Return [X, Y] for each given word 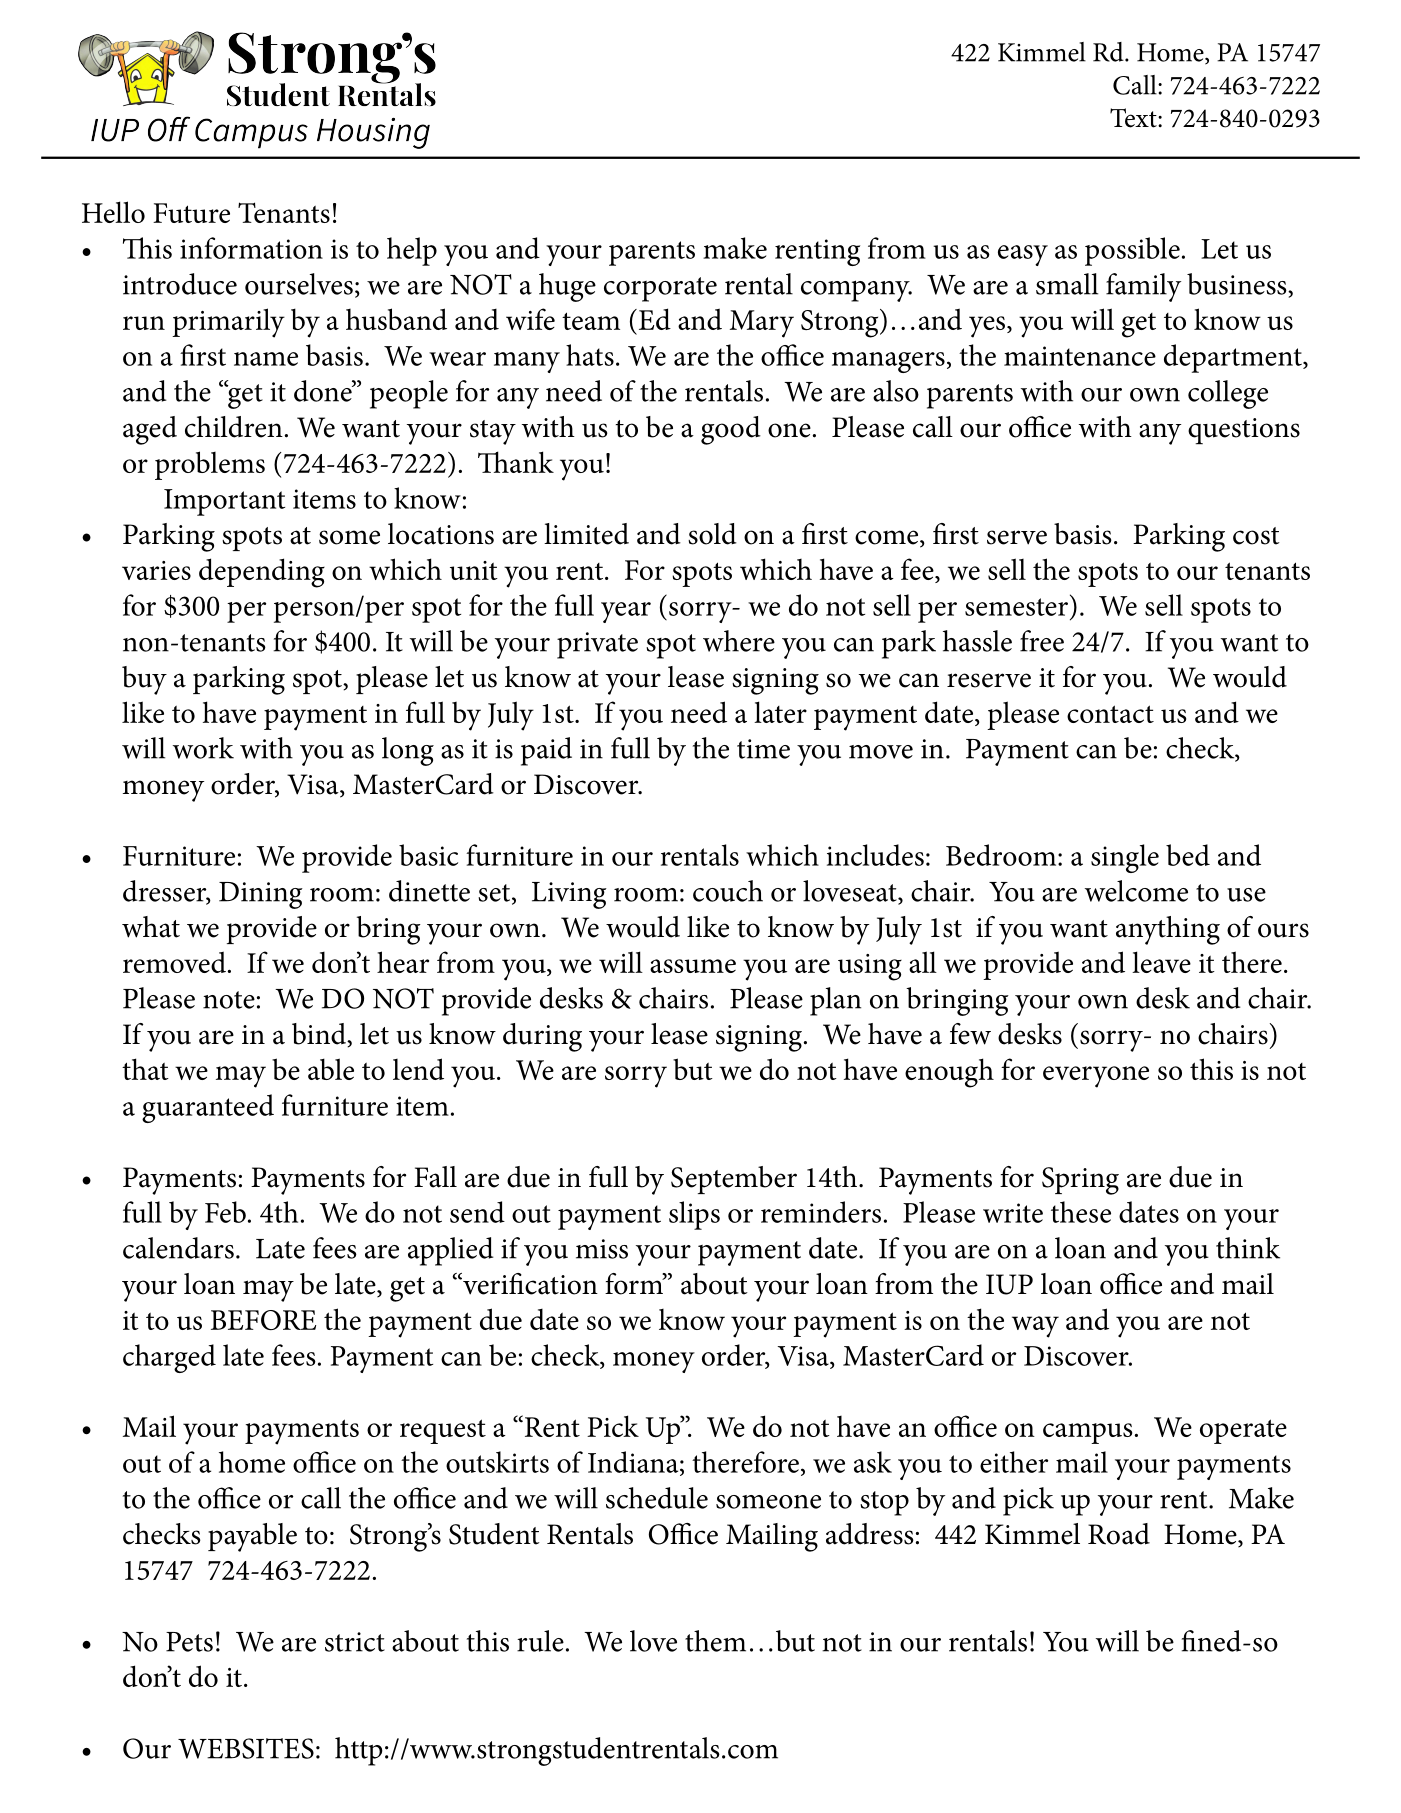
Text [1134, 118]
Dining [261, 895]
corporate [660, 289]
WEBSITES [246, 1748]
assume [693, 966]
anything [1168, 930]
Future [191, 213]
